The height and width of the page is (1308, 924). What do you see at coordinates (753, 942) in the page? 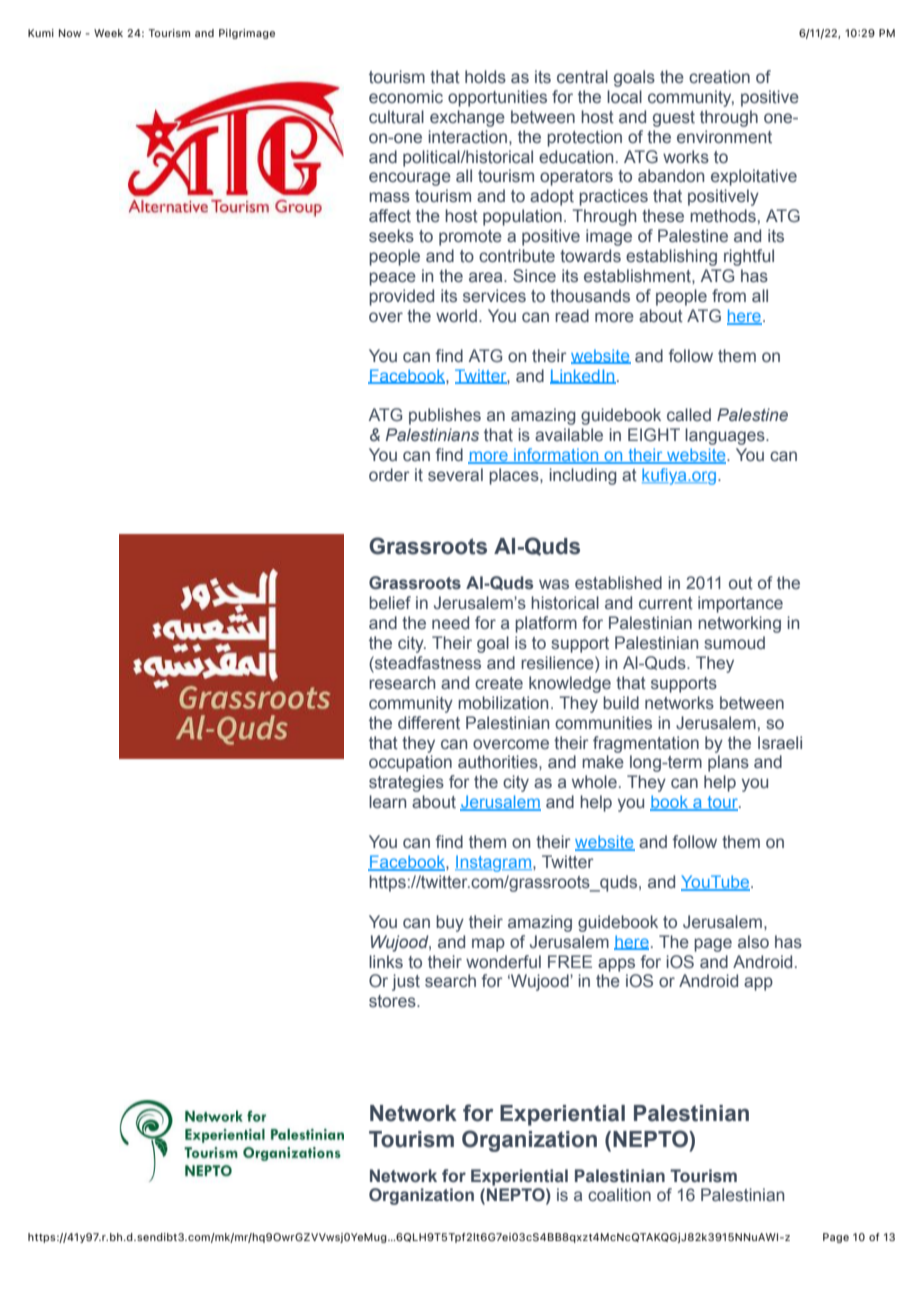
I see `also` at bounding box center [753, 942].
